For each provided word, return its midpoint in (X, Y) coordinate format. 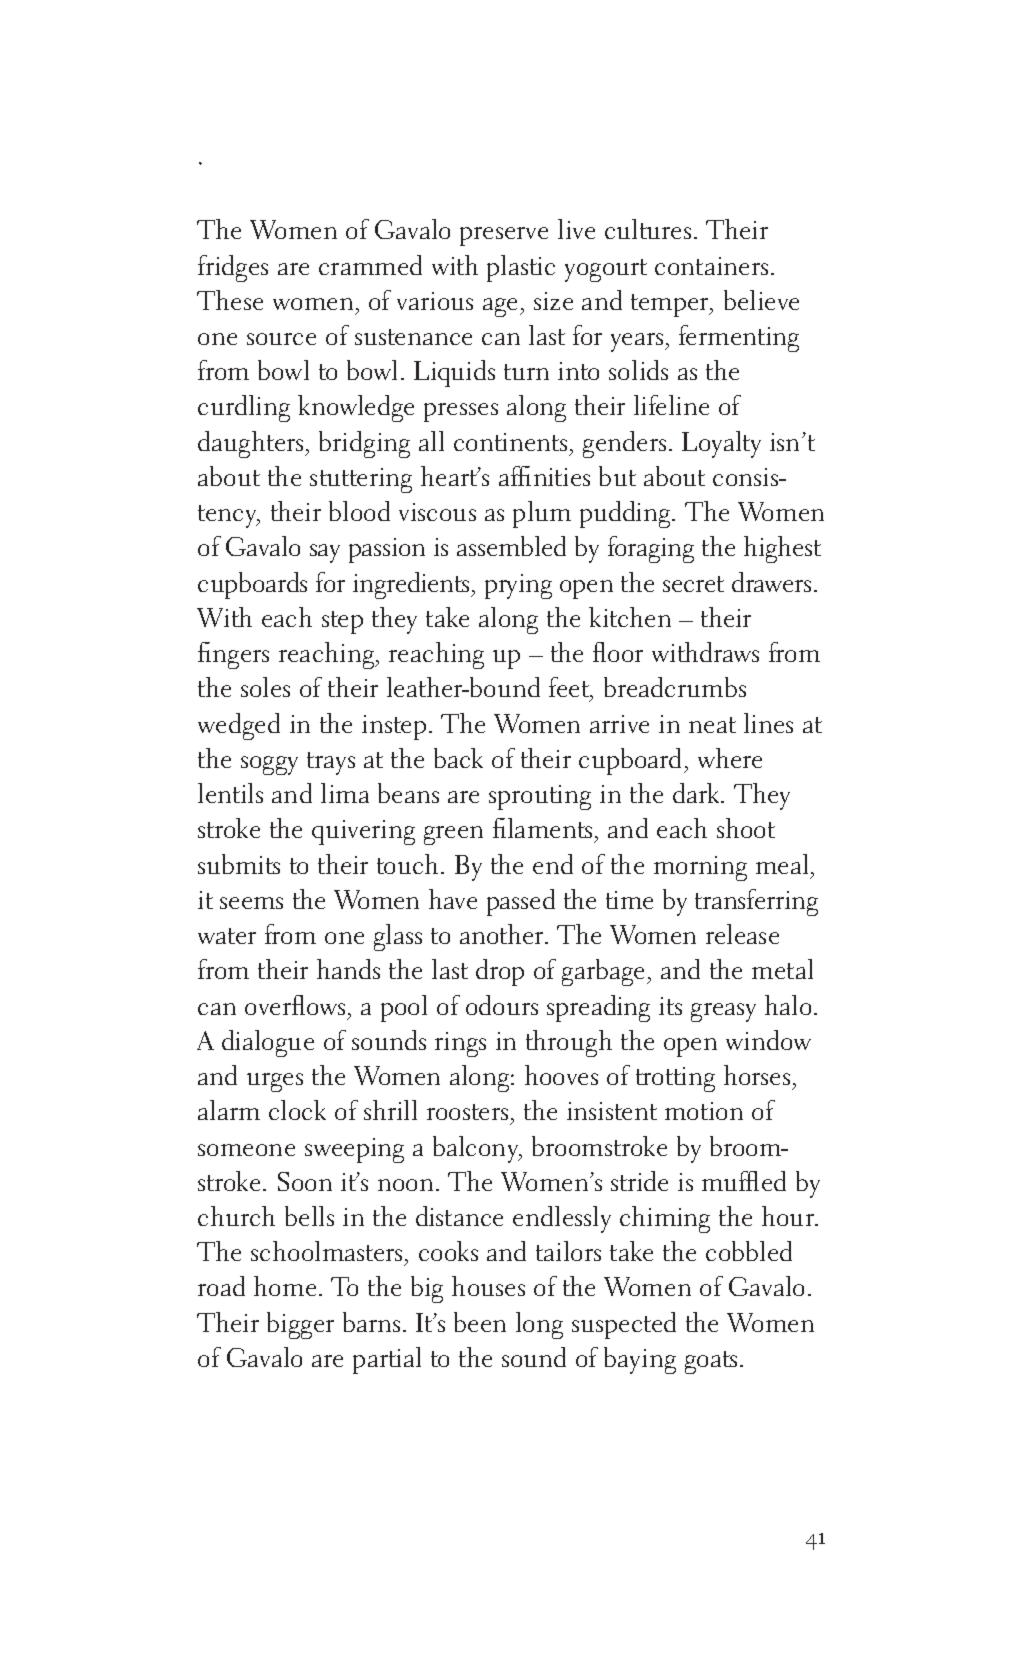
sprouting (540, 797)
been (480, 1322)
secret (693, 584)
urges (275, 1082)
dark (697, 793)
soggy (269, 765)
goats (711, 1362)
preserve (504, 236)
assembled (511, 546)
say (325, 553)
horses (757, 1075)
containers (711, 266)
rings (460, 1044)
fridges (233, 268)
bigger (300, 1325)
